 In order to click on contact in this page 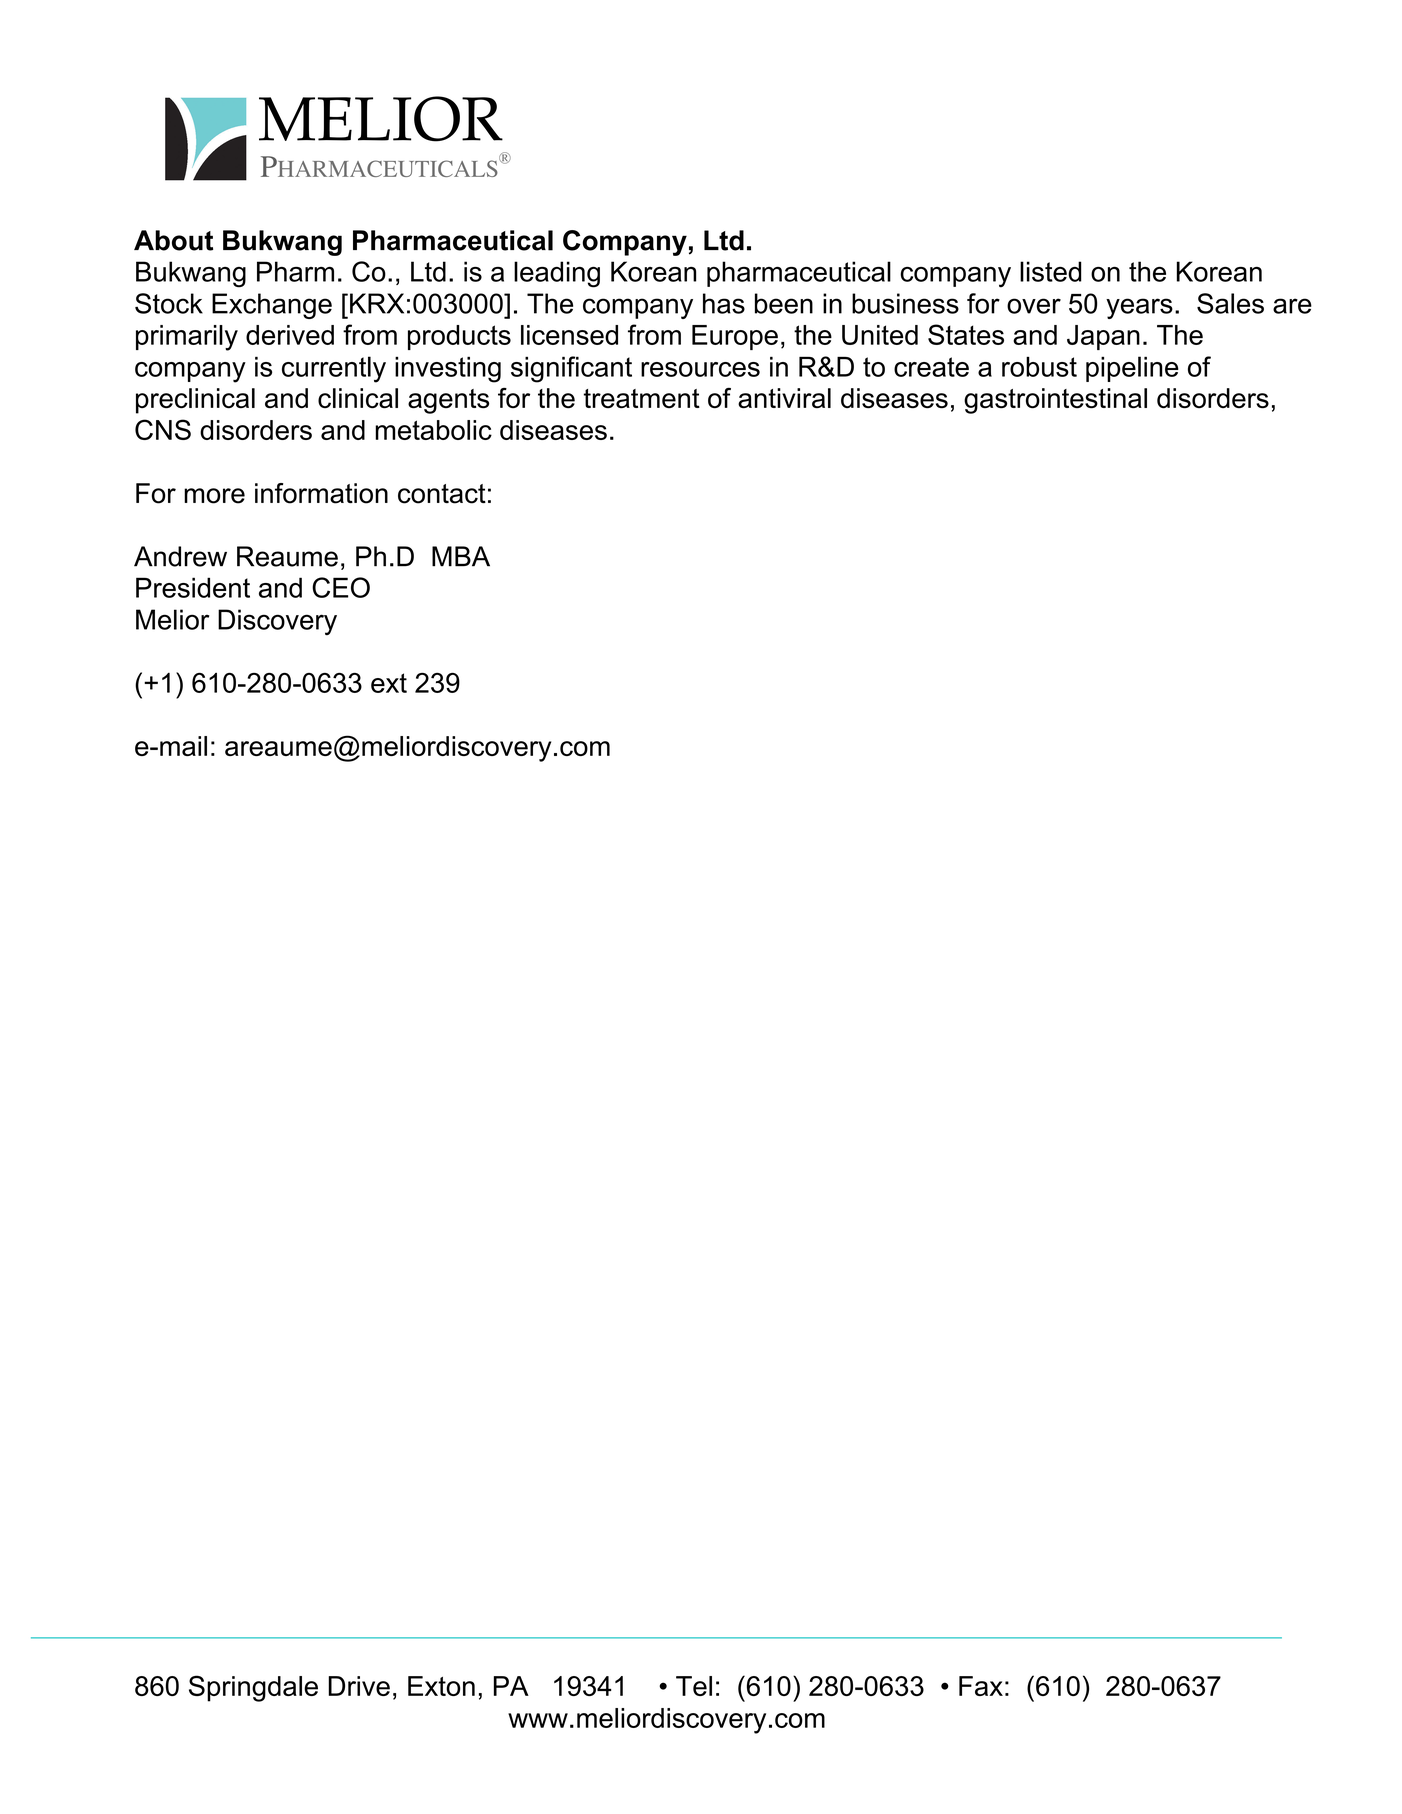, I will do `click(442, 494)`.
